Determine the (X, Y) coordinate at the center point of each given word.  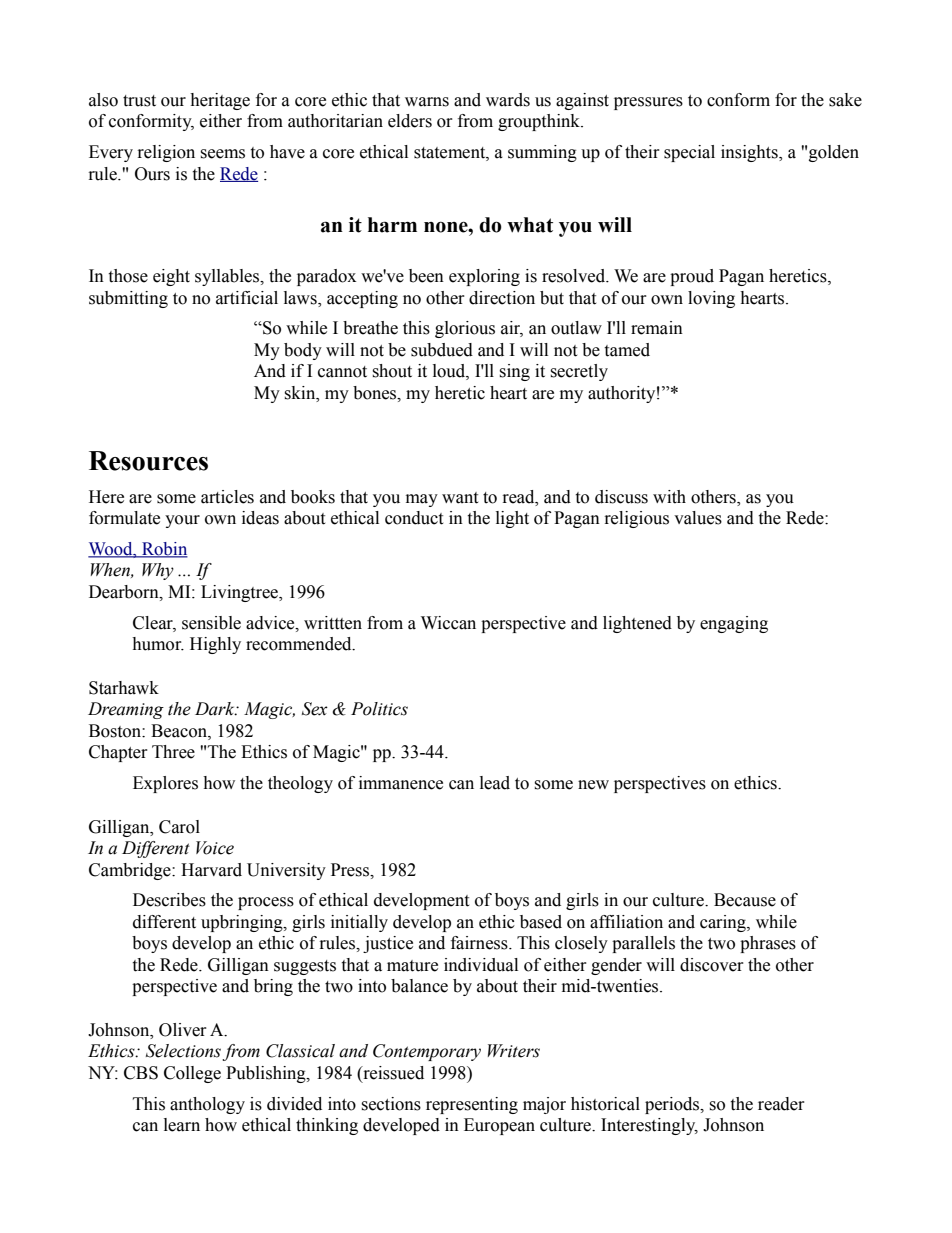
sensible (211, 623)
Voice (215, 848)
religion (166, 153)
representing (472, 1105)
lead (495, 783)
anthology (207, 1105)
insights (750, 153)
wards (508, 100)
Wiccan (448, 623)
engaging (734, 624)
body (303, 351)
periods (673, 1105)
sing (514, 372)
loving (711, 299)
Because (745, 900)
